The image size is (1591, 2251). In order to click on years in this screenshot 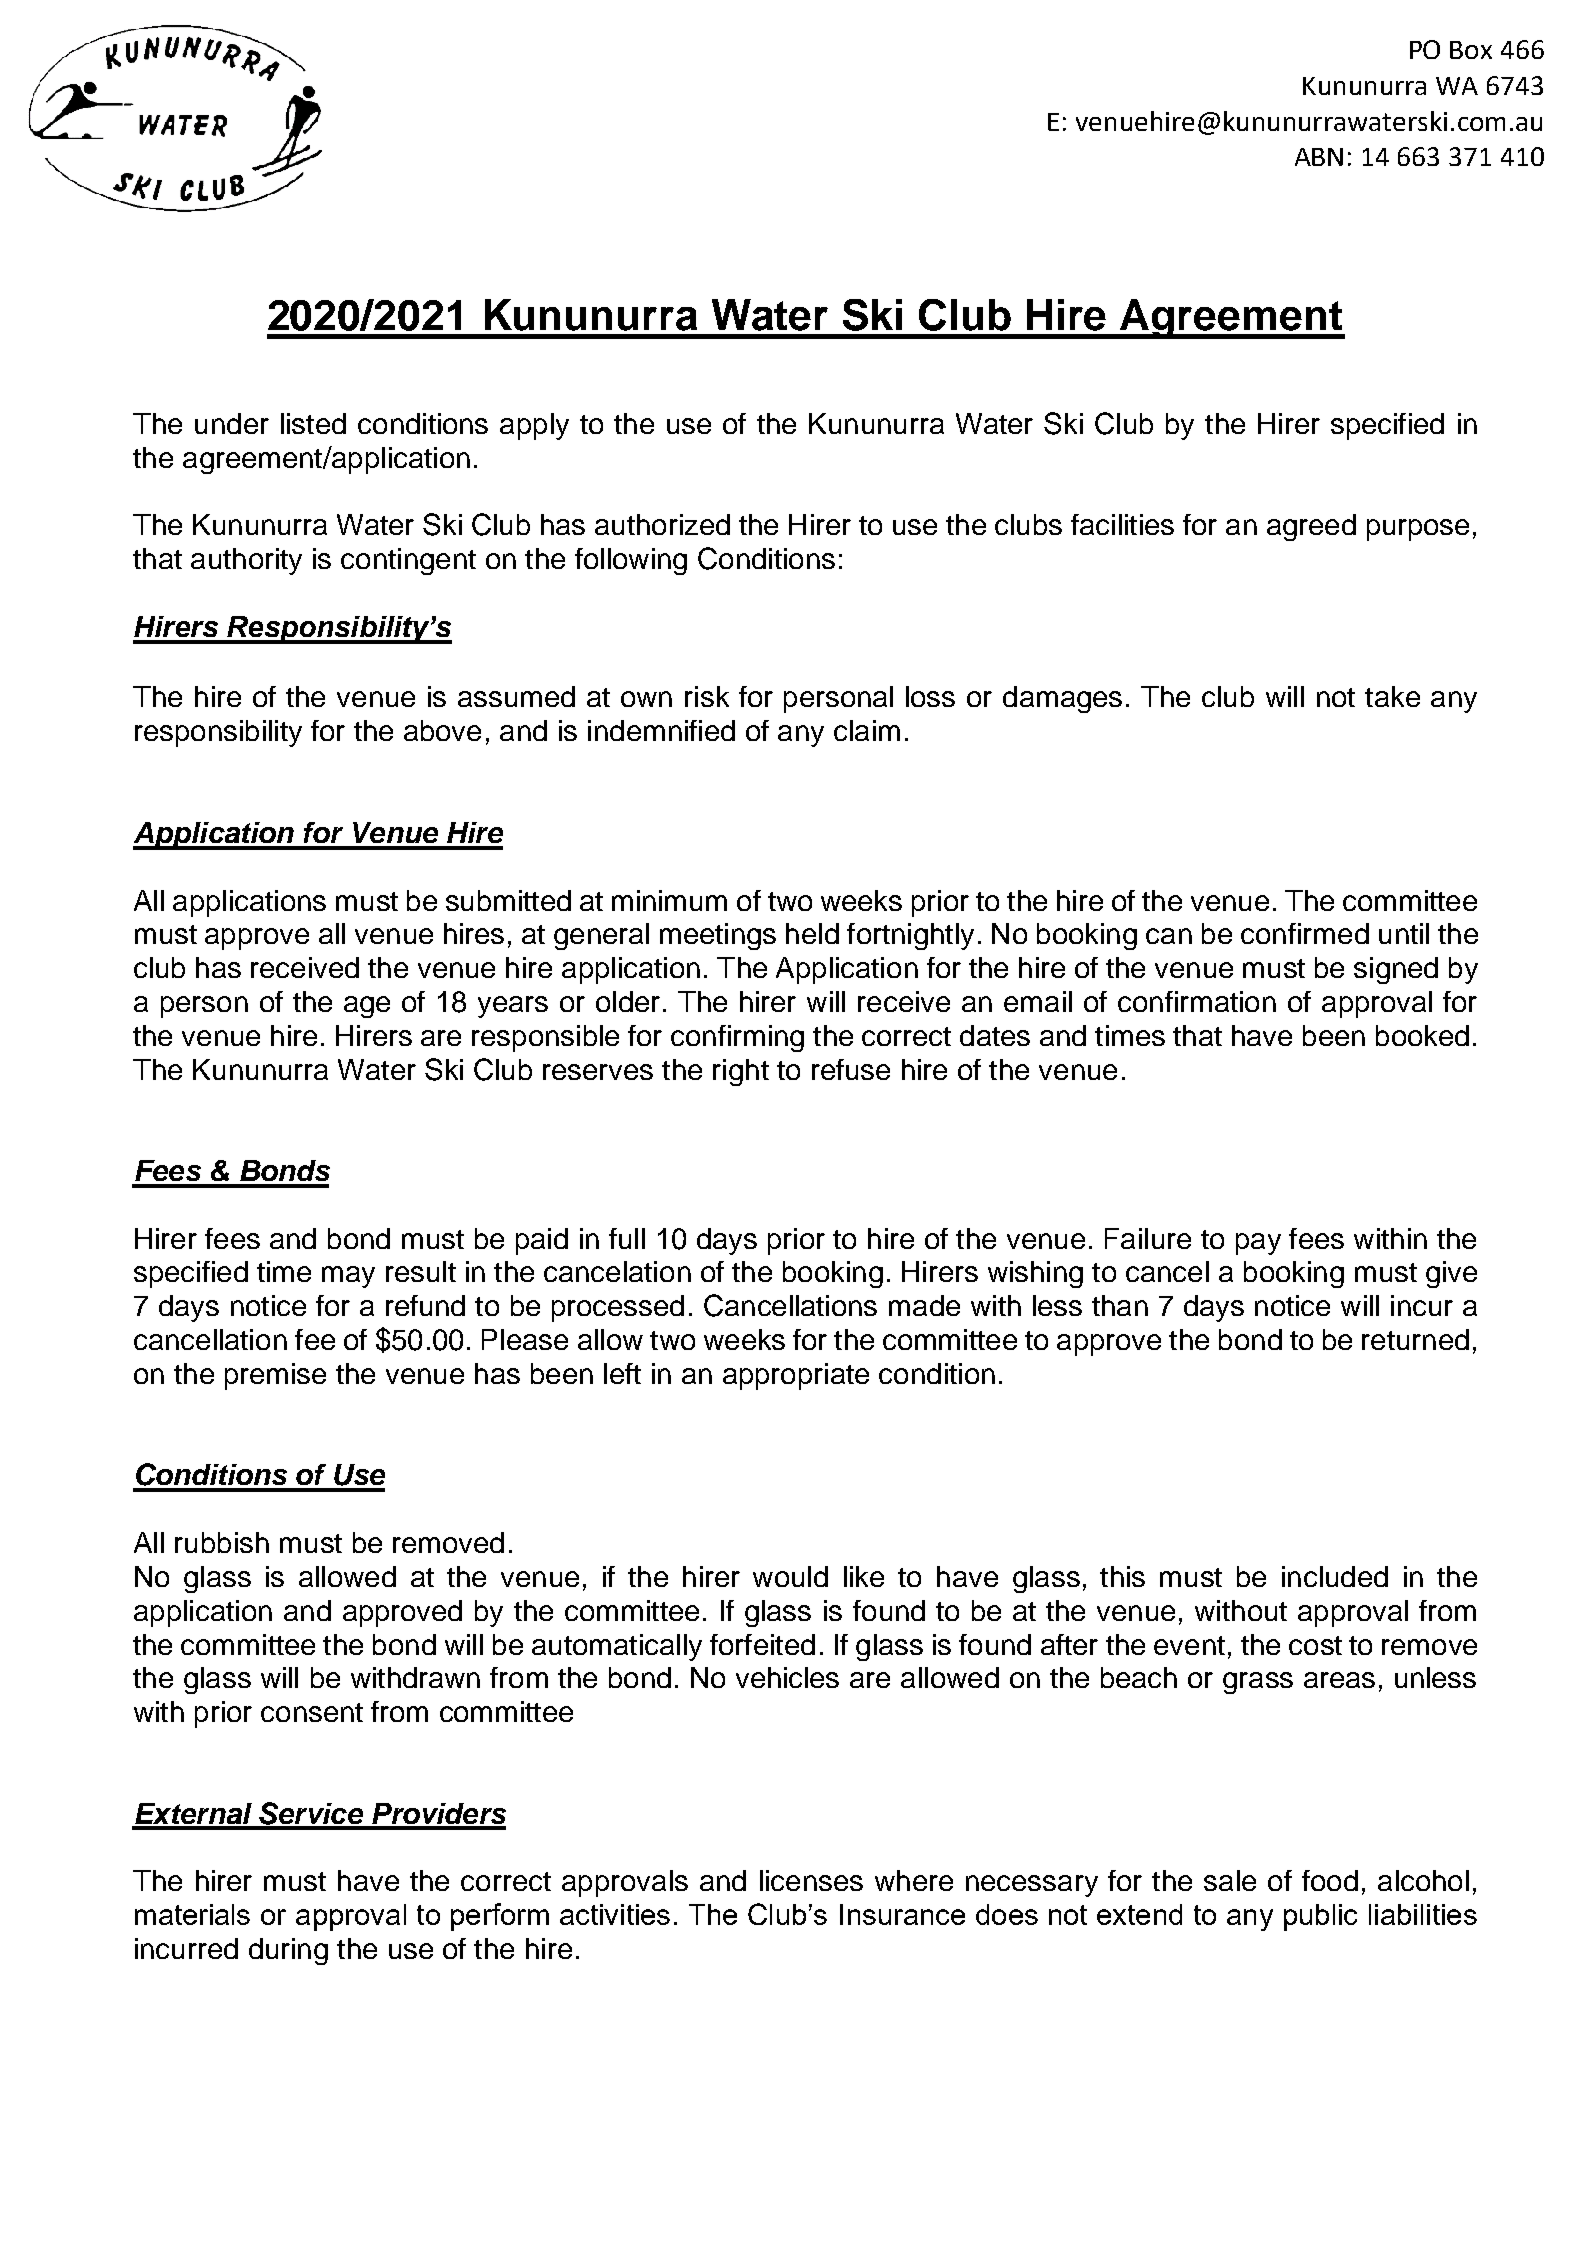, I will do `click(513, 1007)`.
